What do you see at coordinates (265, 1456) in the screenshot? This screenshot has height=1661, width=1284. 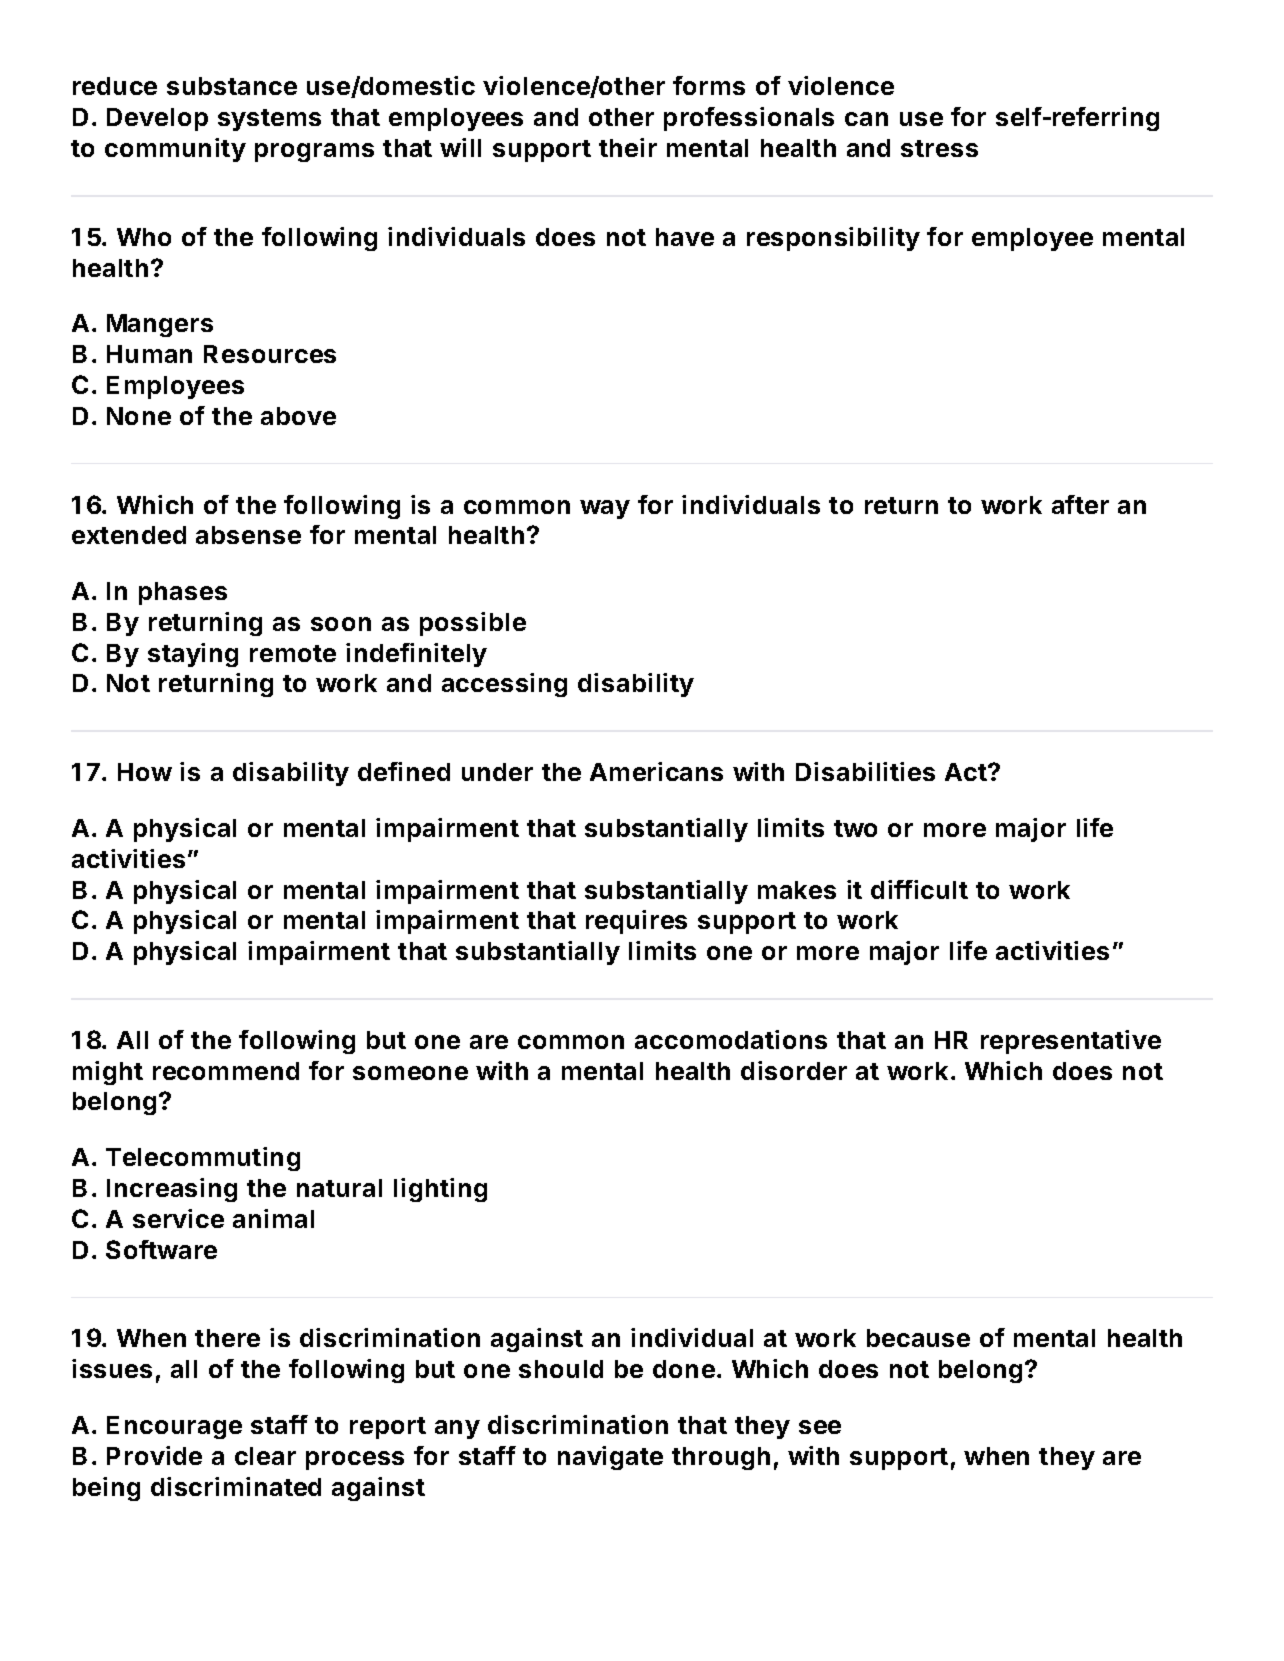 I see `clear` at bounding box center [265, 1456].
